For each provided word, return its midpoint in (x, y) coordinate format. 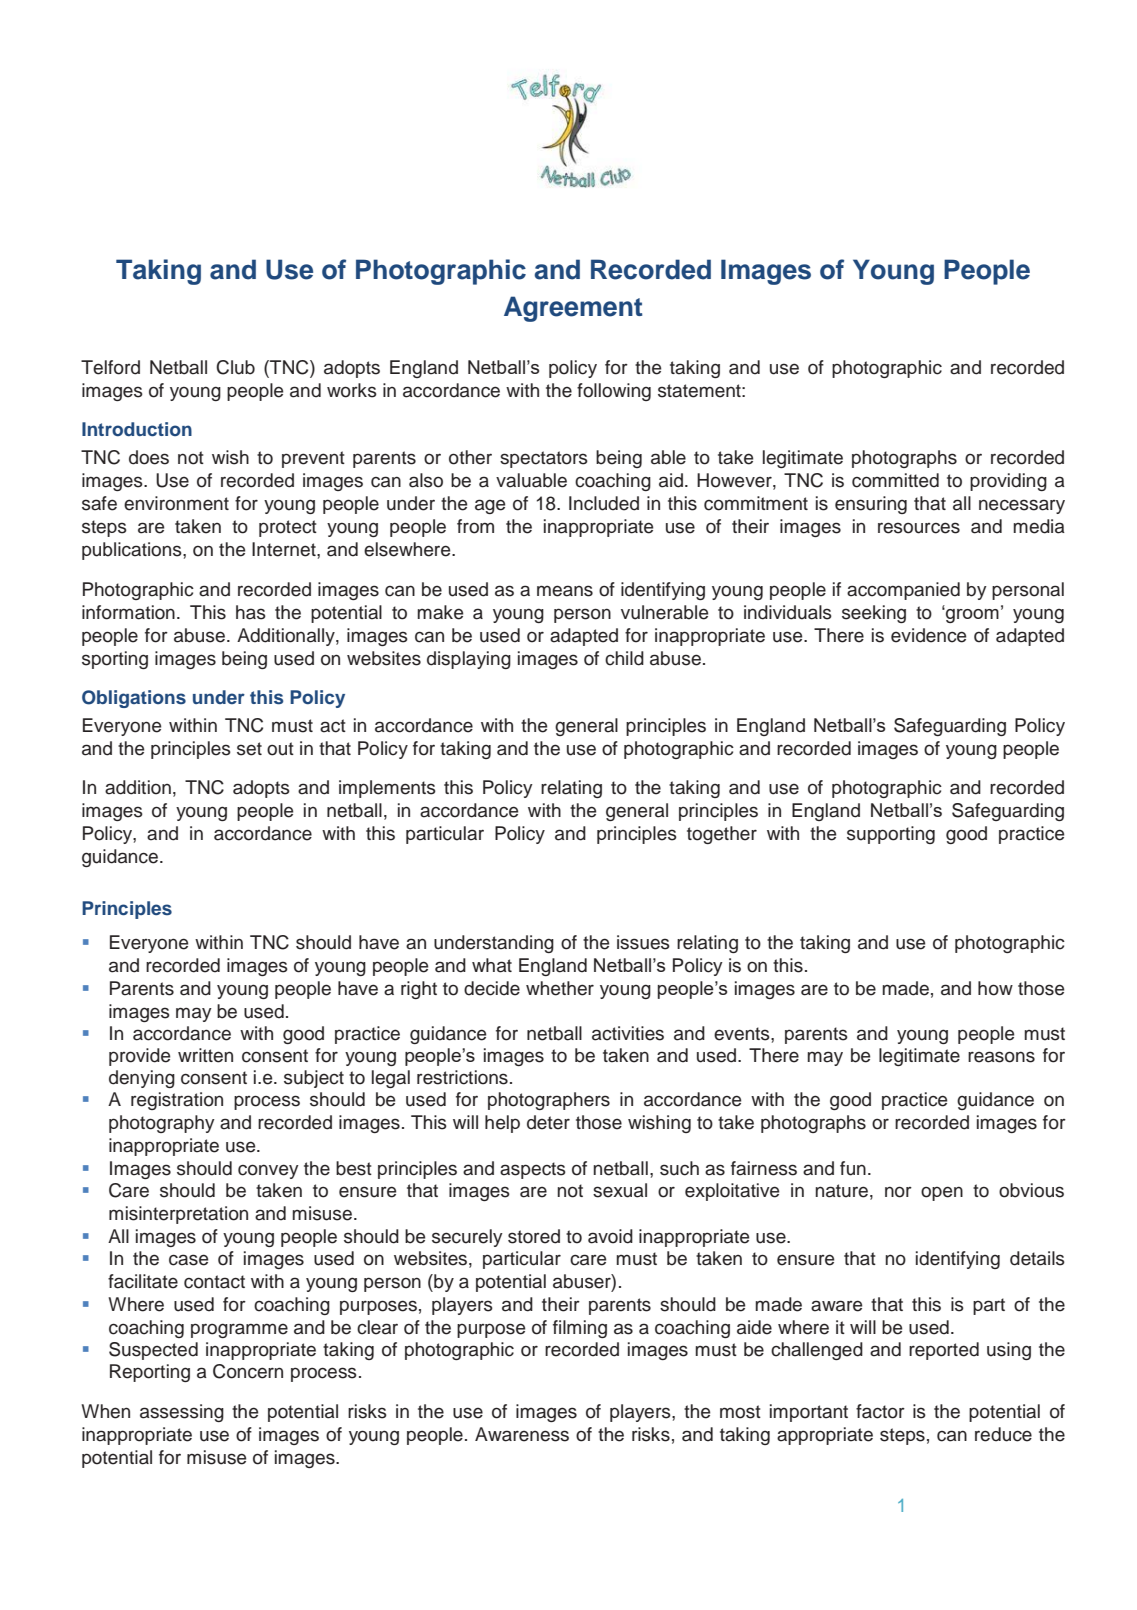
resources (919, 528)
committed (895, 480)
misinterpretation (178, 1215)
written (205, 1055)
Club (235, 367)
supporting (891, 835)
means (565, 591)
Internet (285, 549)
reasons (1001, 1057)
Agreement (573, 309)
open (942, 1193)
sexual (620, 1190)
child (624, 658)
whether (560, 988)
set (249, 749)
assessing (182, 1413)
